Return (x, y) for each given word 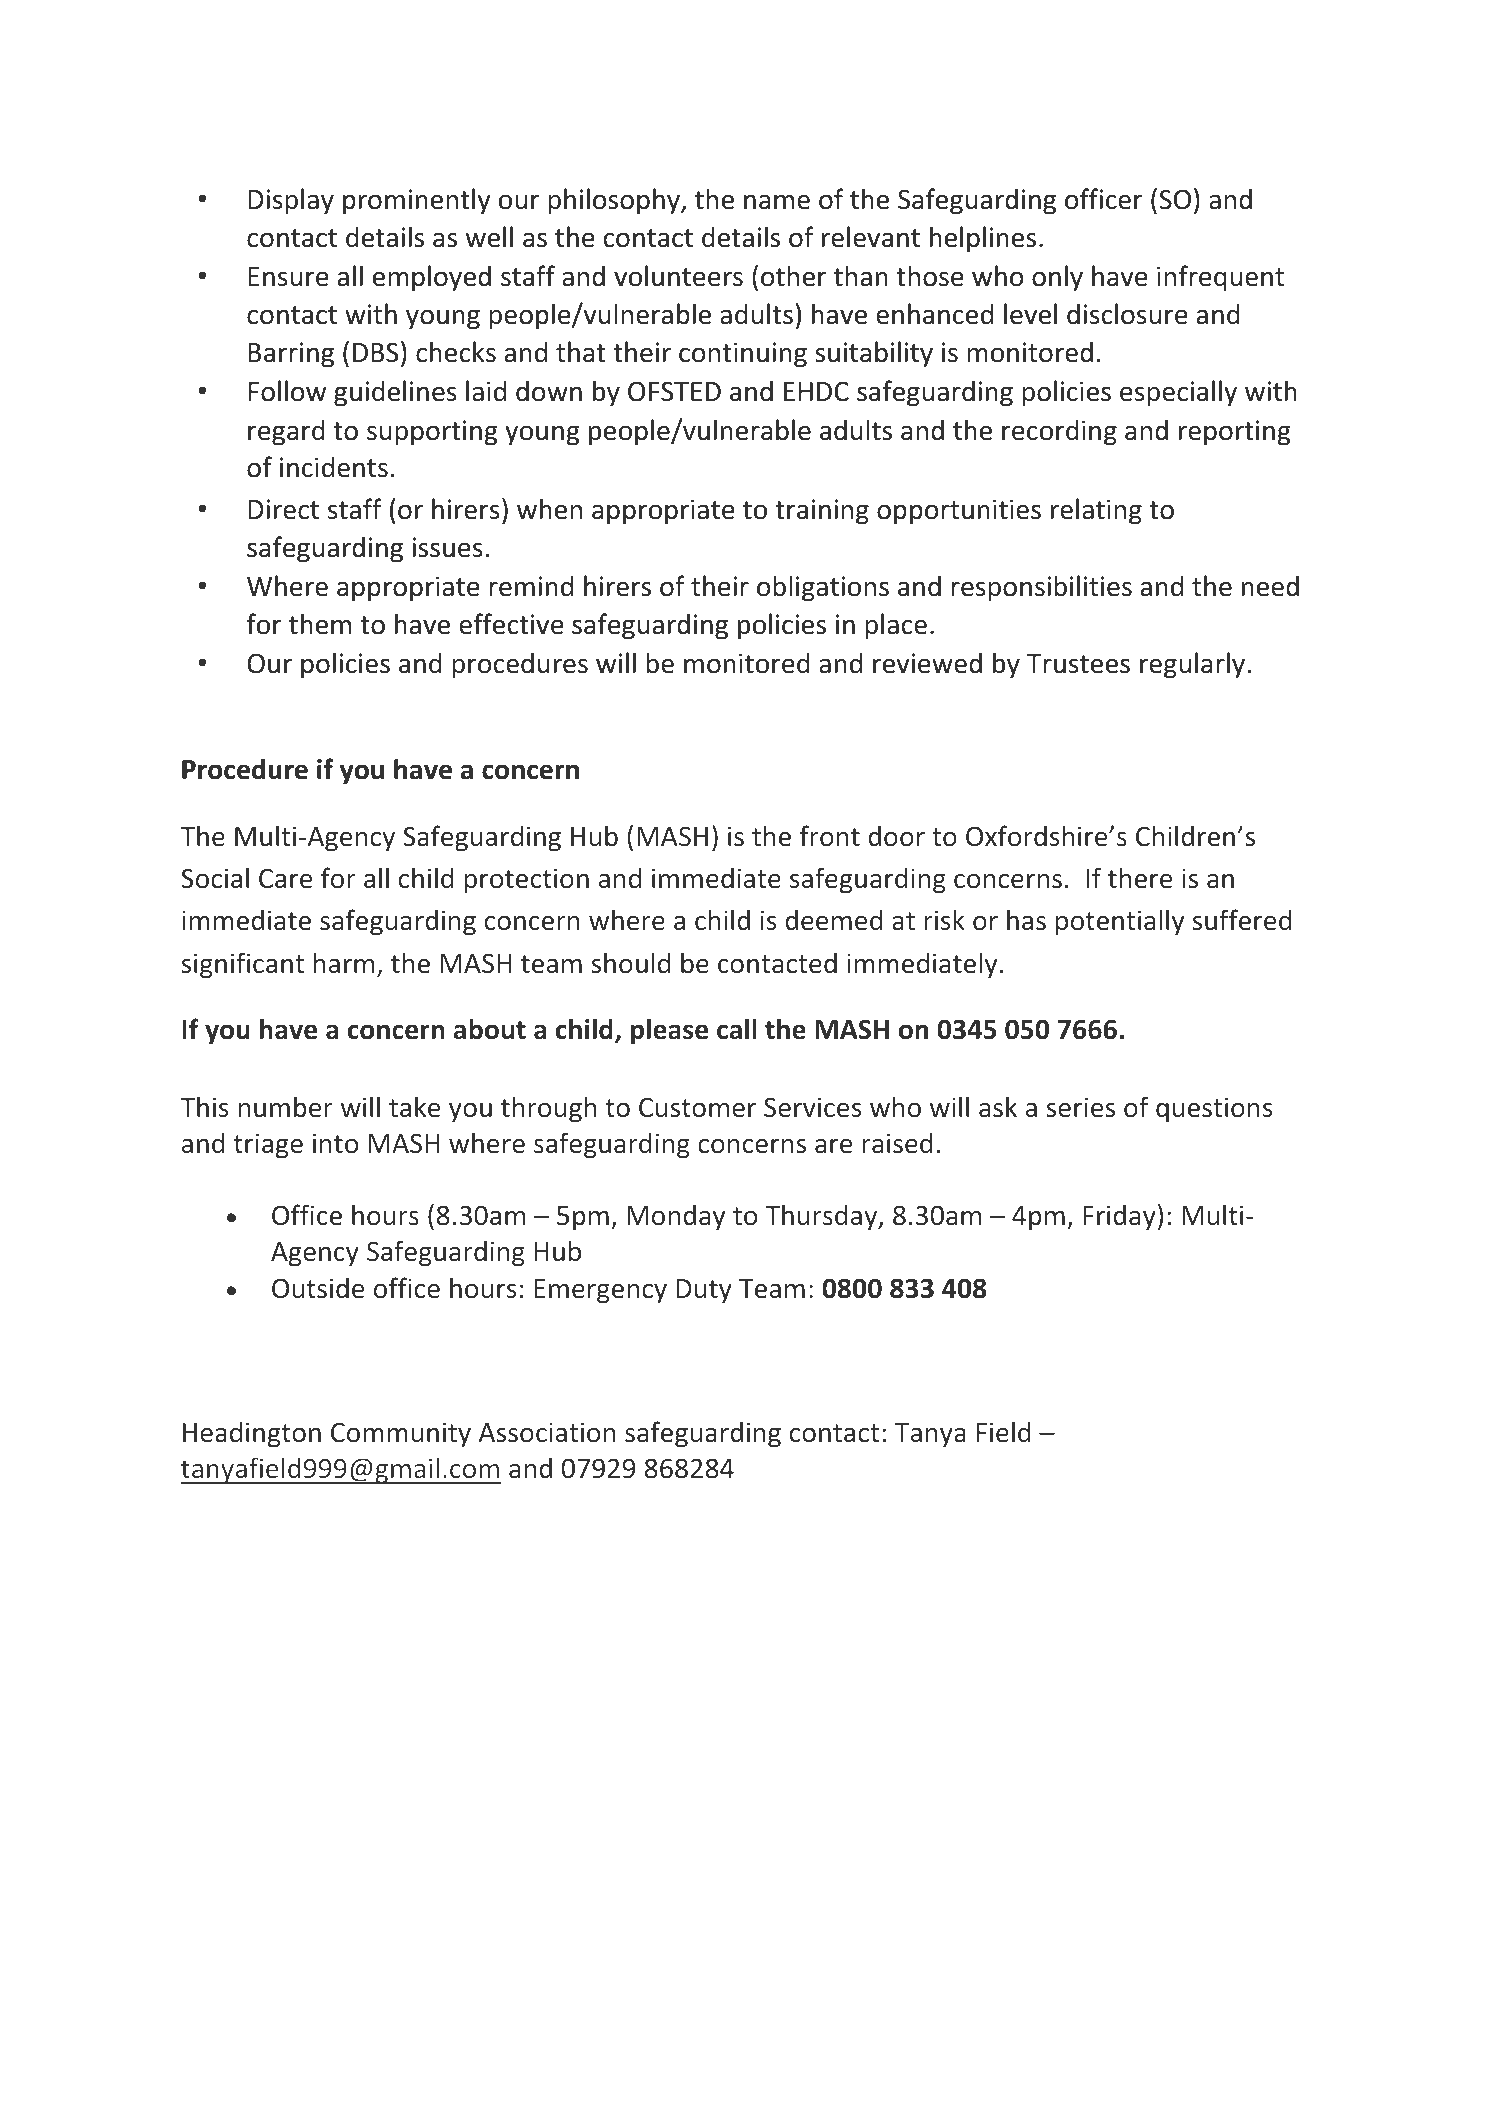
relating (1096, 511)
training (822, 512)
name (777, 202)
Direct (283, 509)
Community (401, 1435)
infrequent (1220, 278)
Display (291, 201)
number (285, 1107)
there (1140, 878)
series (1080, 1107)
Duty (704, 1291)
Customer (697, 1108)
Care (285, 879)
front (830, 836)
